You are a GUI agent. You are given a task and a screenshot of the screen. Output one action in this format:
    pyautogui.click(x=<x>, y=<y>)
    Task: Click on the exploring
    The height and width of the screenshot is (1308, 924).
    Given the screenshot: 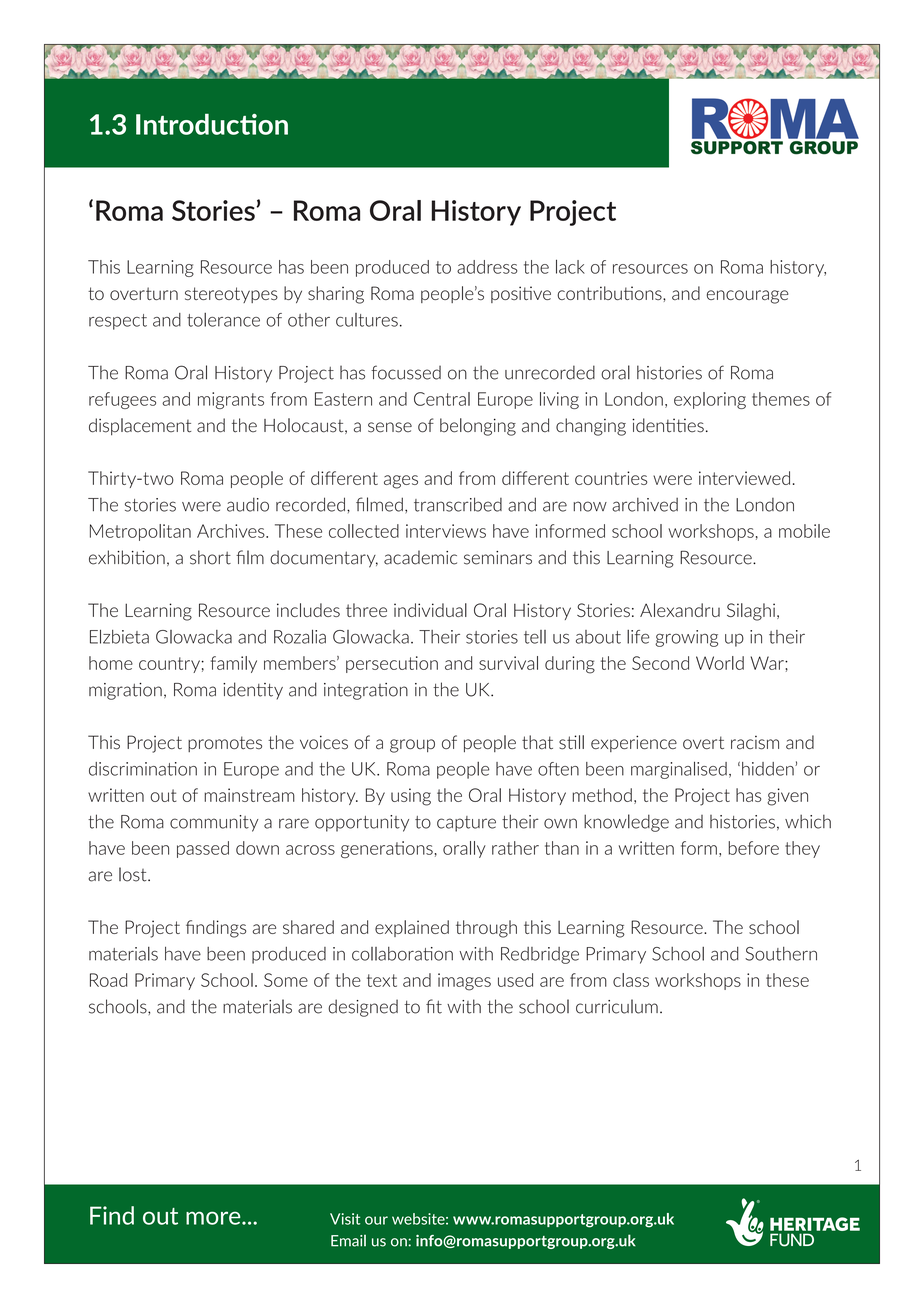 What is the action you would take?
    pyautogui.click(x=710, y=400)
